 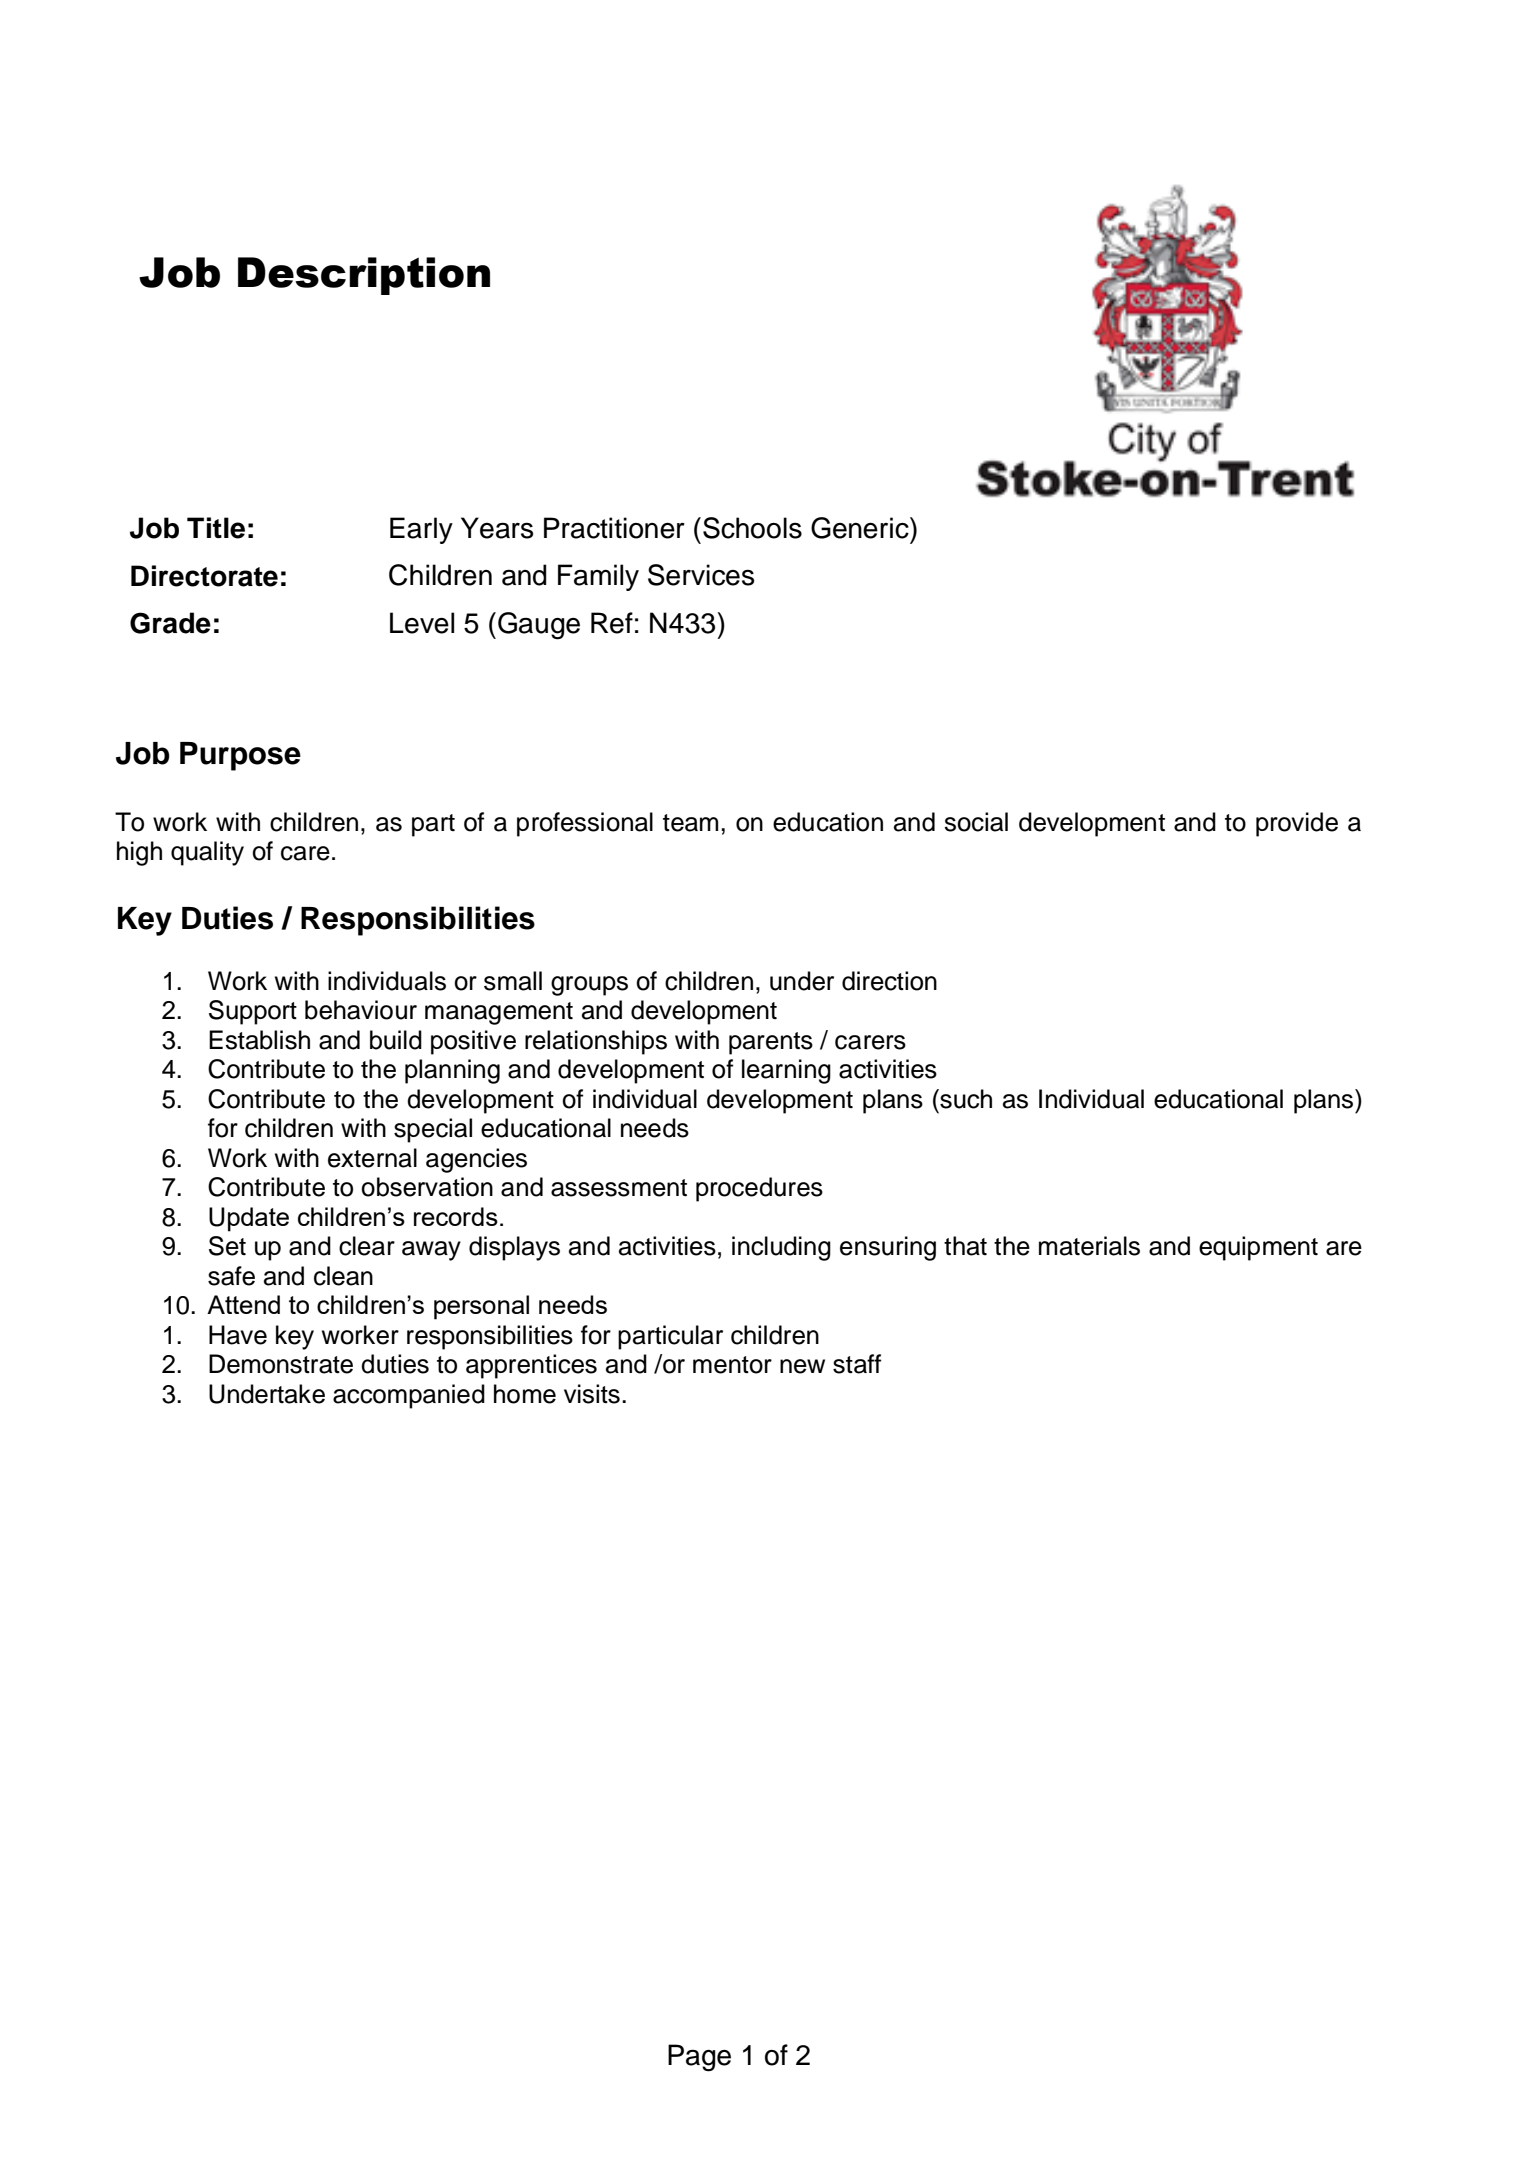 What do you see at coordinates (861, 528) in the image?
I see `Generic` at bounding box center [861, 528].
